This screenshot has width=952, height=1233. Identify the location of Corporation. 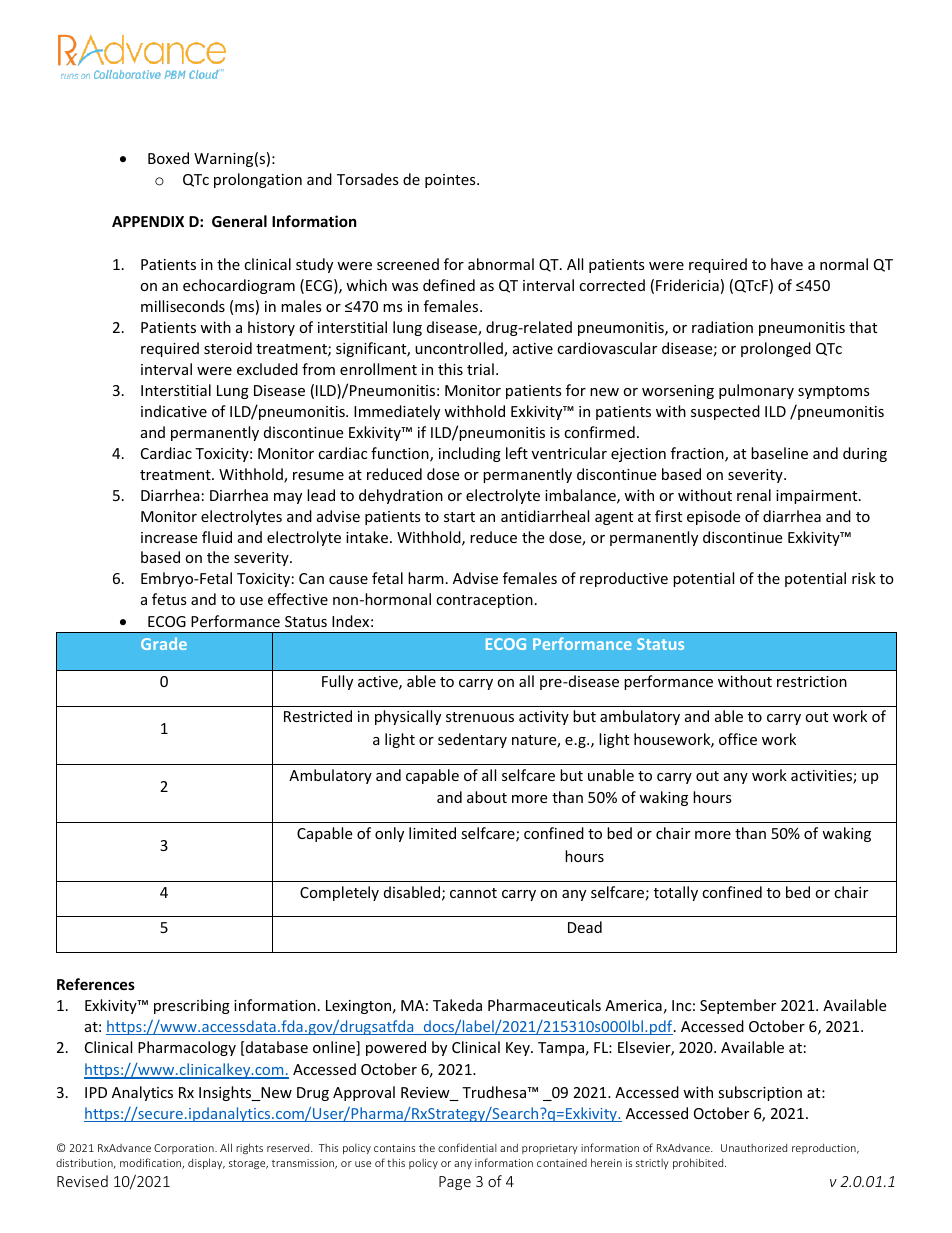
(185, 1149).
